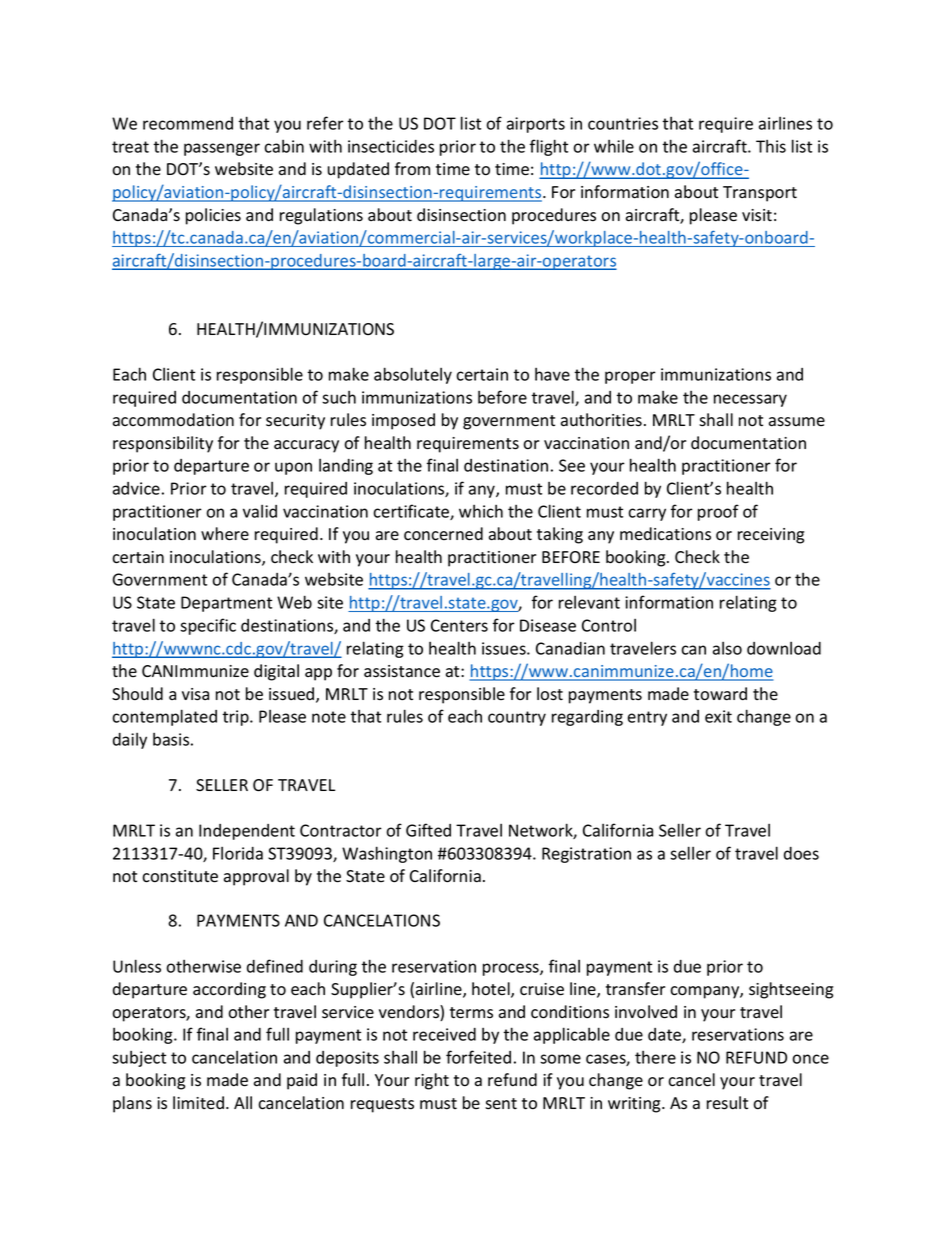 This screenshot has width=952, height=1233. I want to click on Gifted, so click(428, 830).
